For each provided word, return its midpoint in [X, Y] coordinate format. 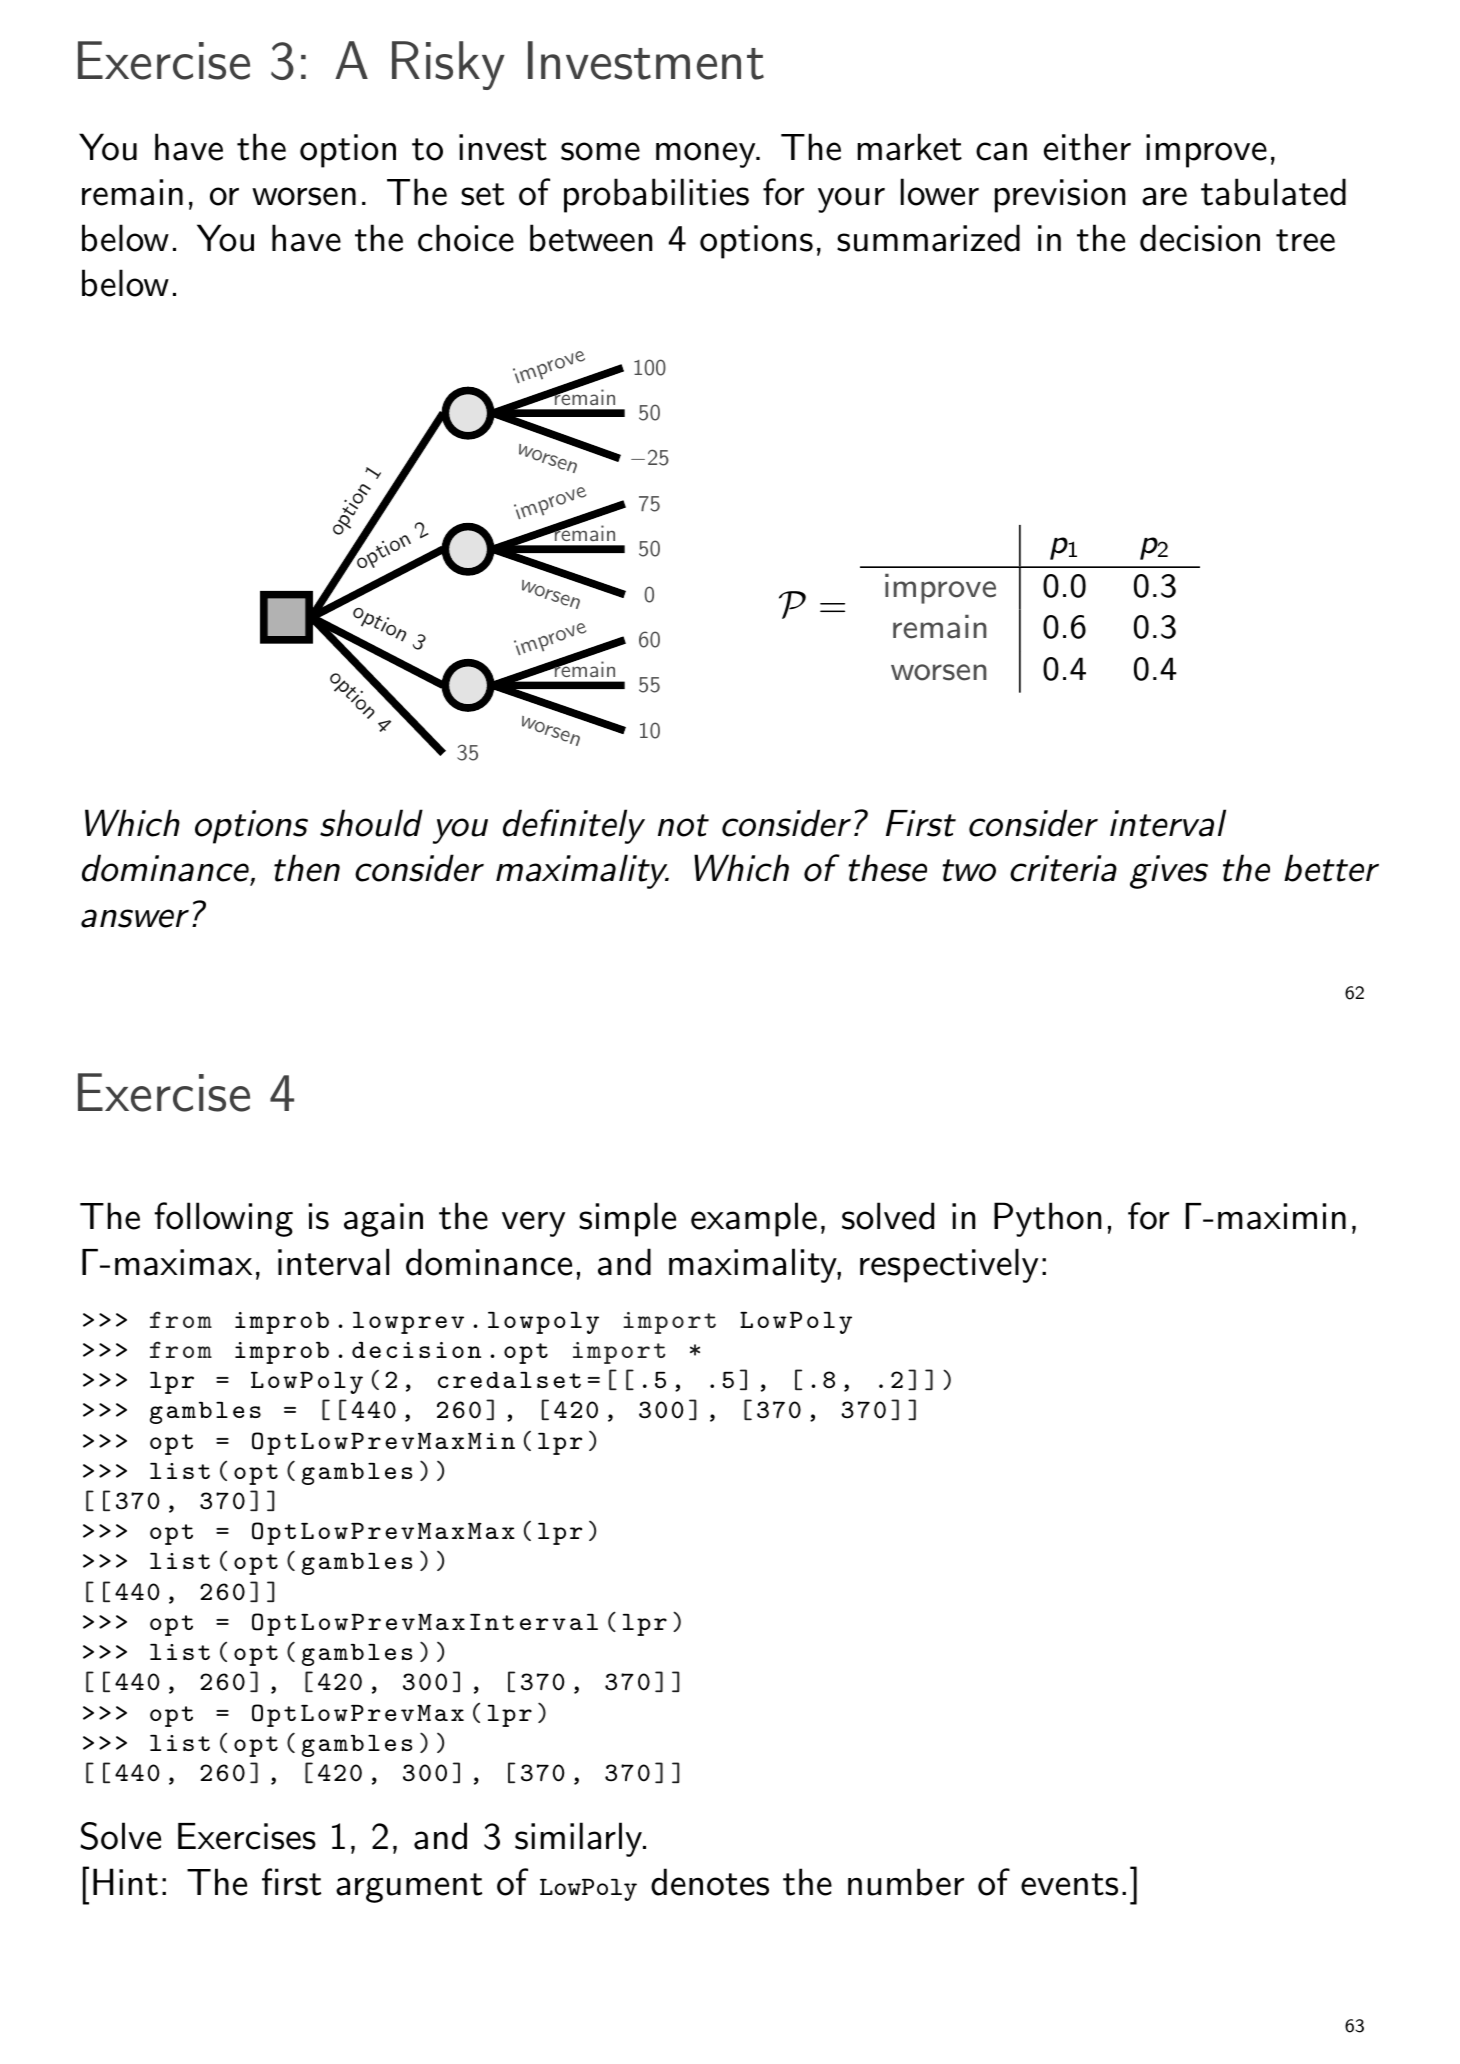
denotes [710, 1882]
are [1164, 196]
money [706, 155]
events [1069, 1884]
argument [409, 1888]
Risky [448, 65]
